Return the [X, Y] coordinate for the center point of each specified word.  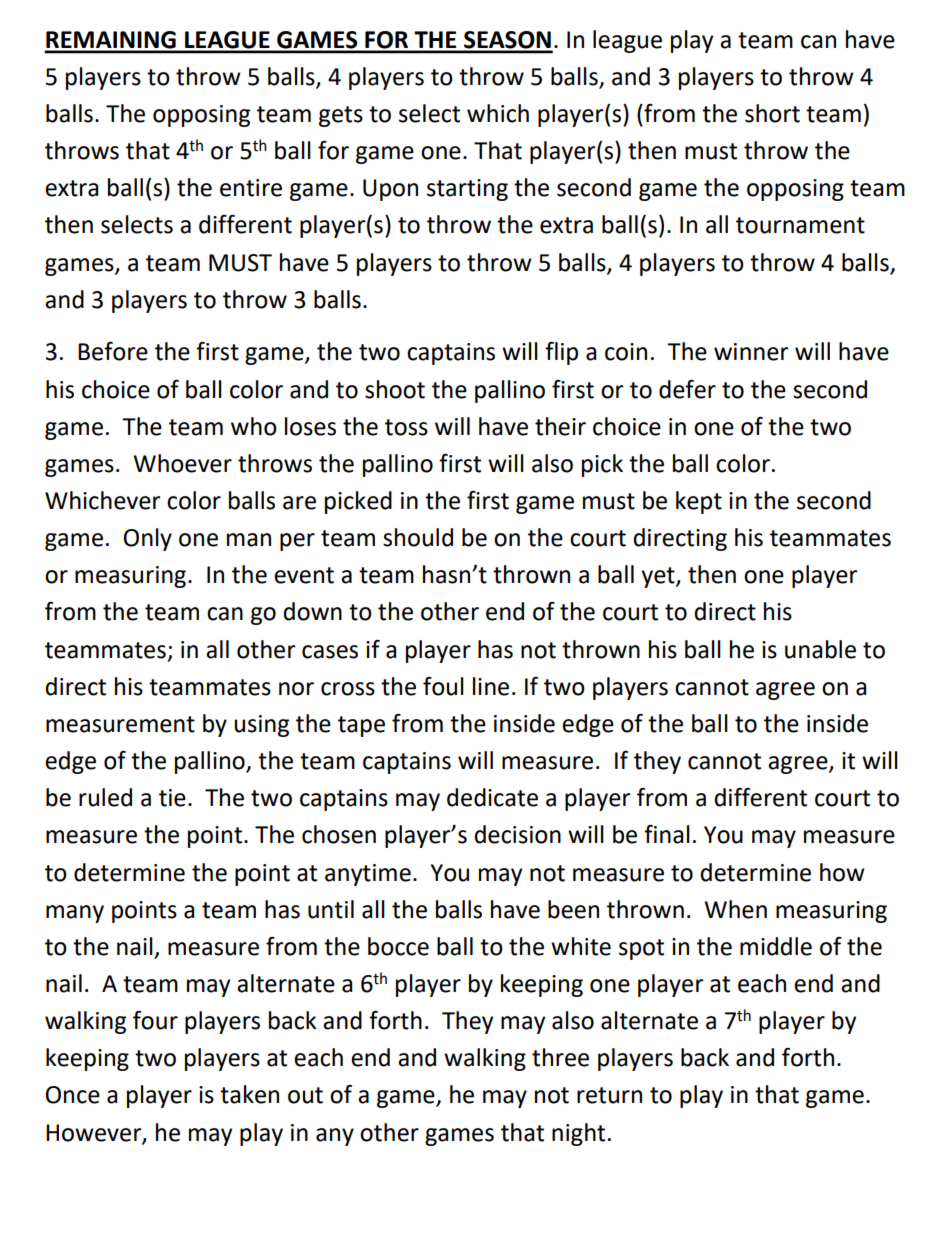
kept [699, 502]
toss [406, 427]
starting [467, 190]
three [560, 1057]
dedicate [492, 797]
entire [251, 188]
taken [249, 1094]
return [609, 1095]
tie [172, 798]
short [772, 113]
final [667, 834]
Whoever [183, 463]
